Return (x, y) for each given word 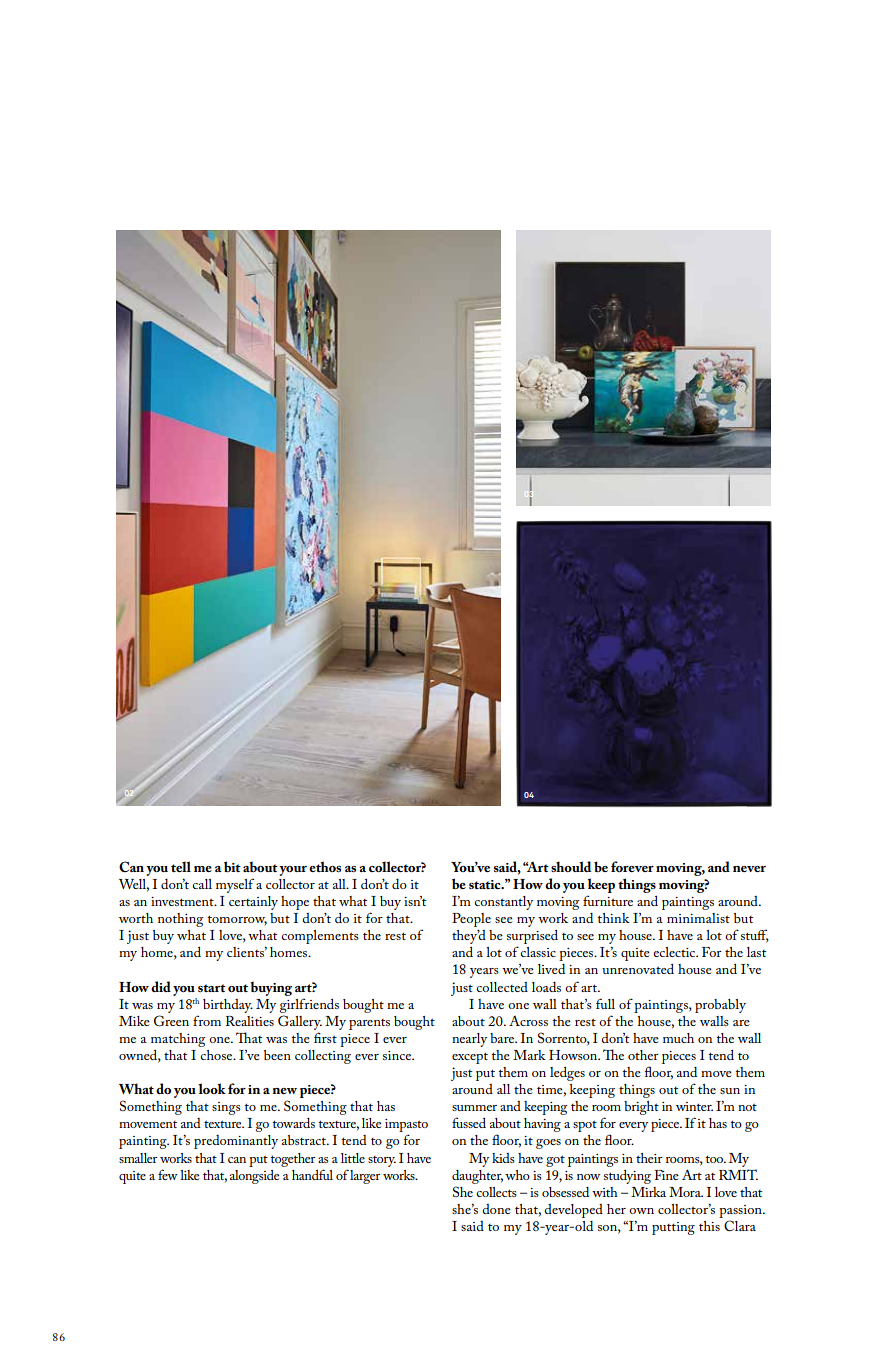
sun (730, 1091)
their (649, 1158)
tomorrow (237, 920)
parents (369, 1024)
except (470, 1058)
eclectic (675, 952)
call (202, 884)
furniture (608, 900)
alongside (254, 1177)
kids (503, 1158)
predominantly (236, 1142)
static (486, 885)
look (212, 1088)
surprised (532, 938)
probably (720, 1006)
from (207, 1020)
